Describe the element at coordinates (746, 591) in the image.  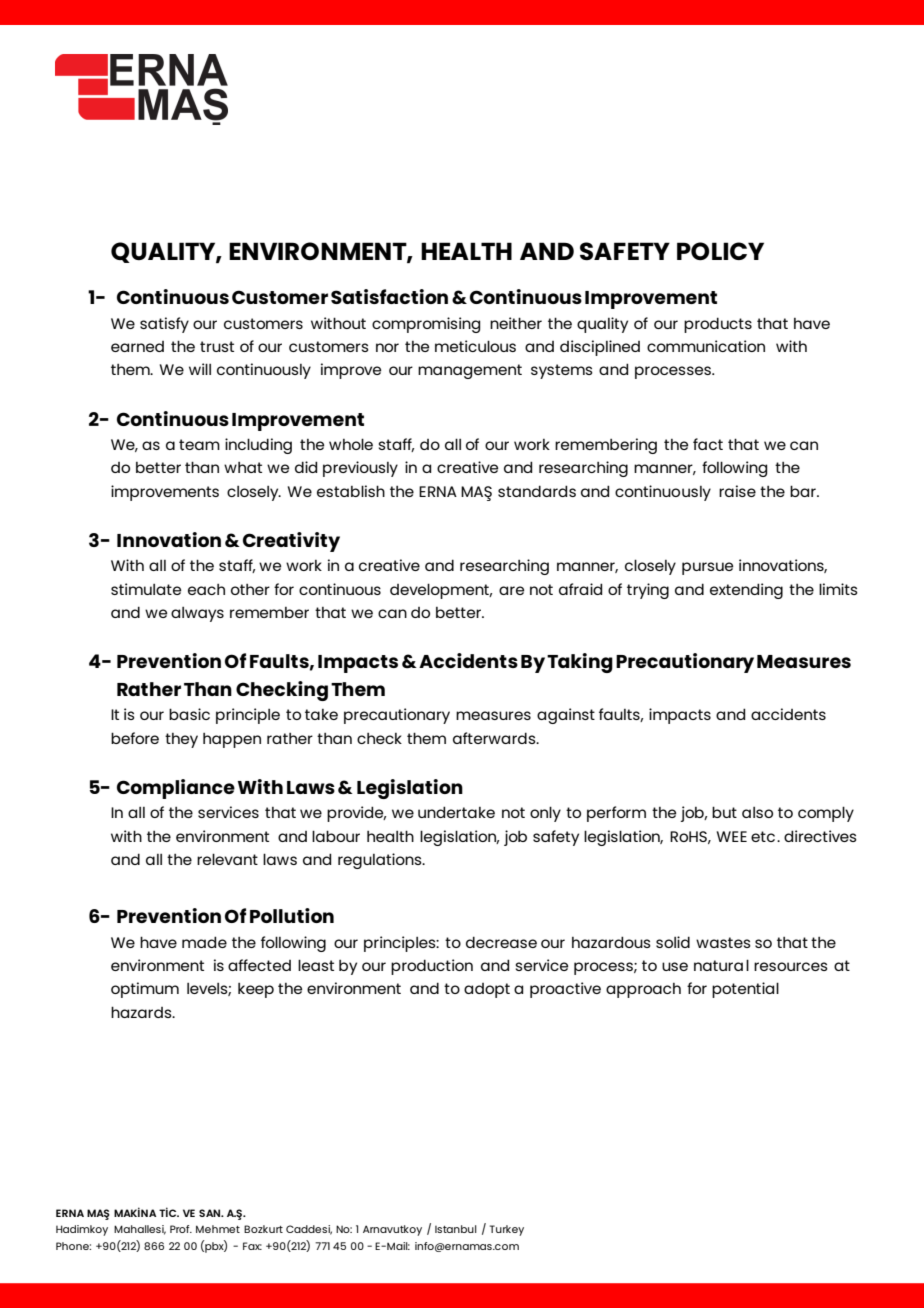
I see `extending` at that location.
